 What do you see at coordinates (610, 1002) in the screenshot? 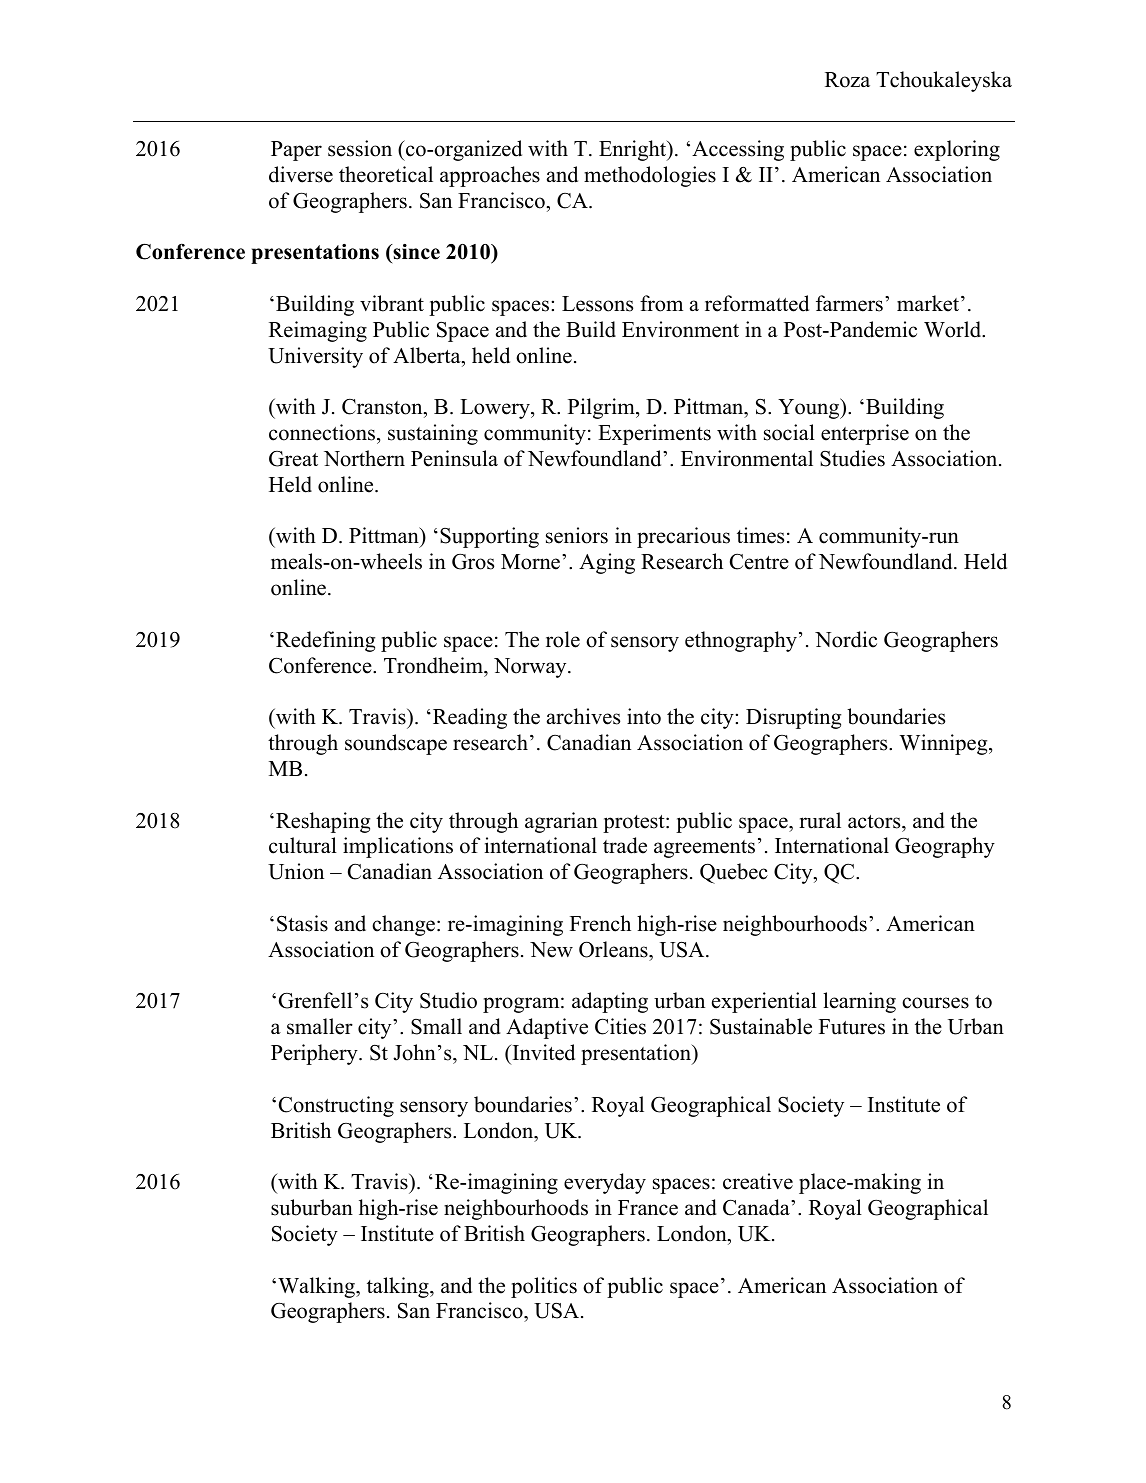
I see `adapting` at bounding box center [610, 1002].
